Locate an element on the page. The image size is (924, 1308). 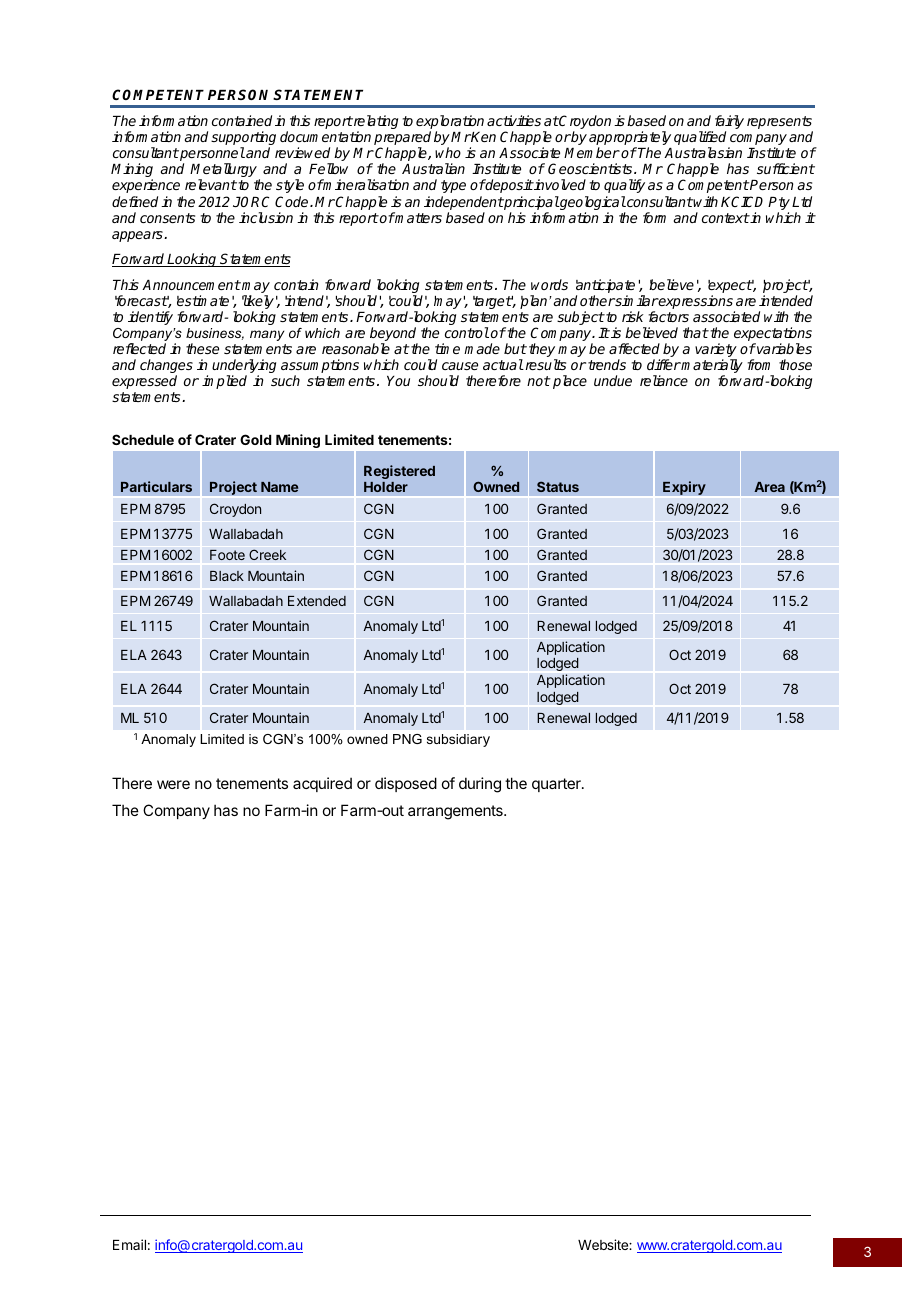
were is located at coordinates (173, 784).
